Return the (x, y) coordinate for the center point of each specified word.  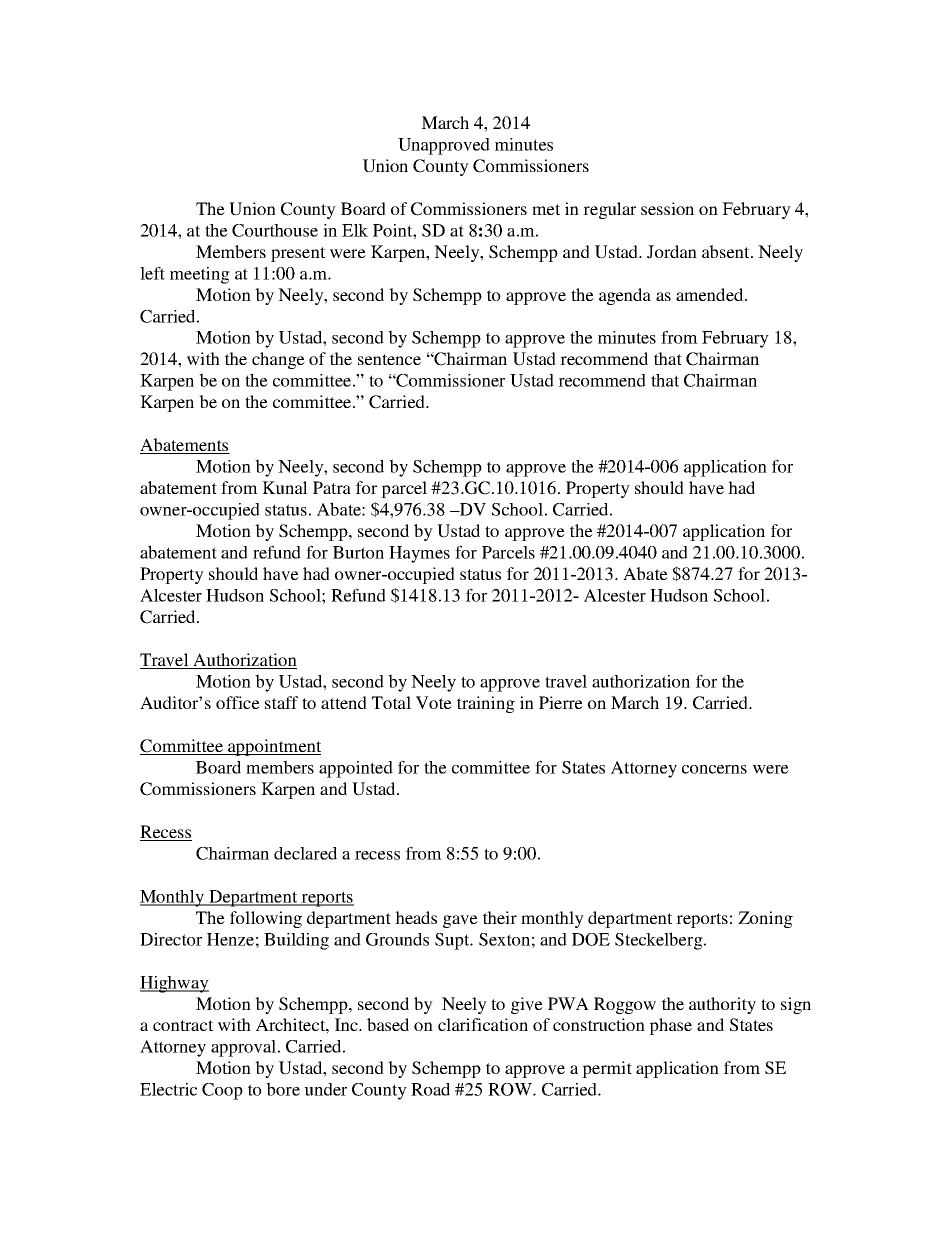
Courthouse (275, 230)
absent (727, 251)
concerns (714, 769)
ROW (511, 1089)
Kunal (285, 487)
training (486, 704)
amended (711, 294)
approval (243, 1048)
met (546, 209)
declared (305, 853)
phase (670, 1026)
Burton (358, 552)
